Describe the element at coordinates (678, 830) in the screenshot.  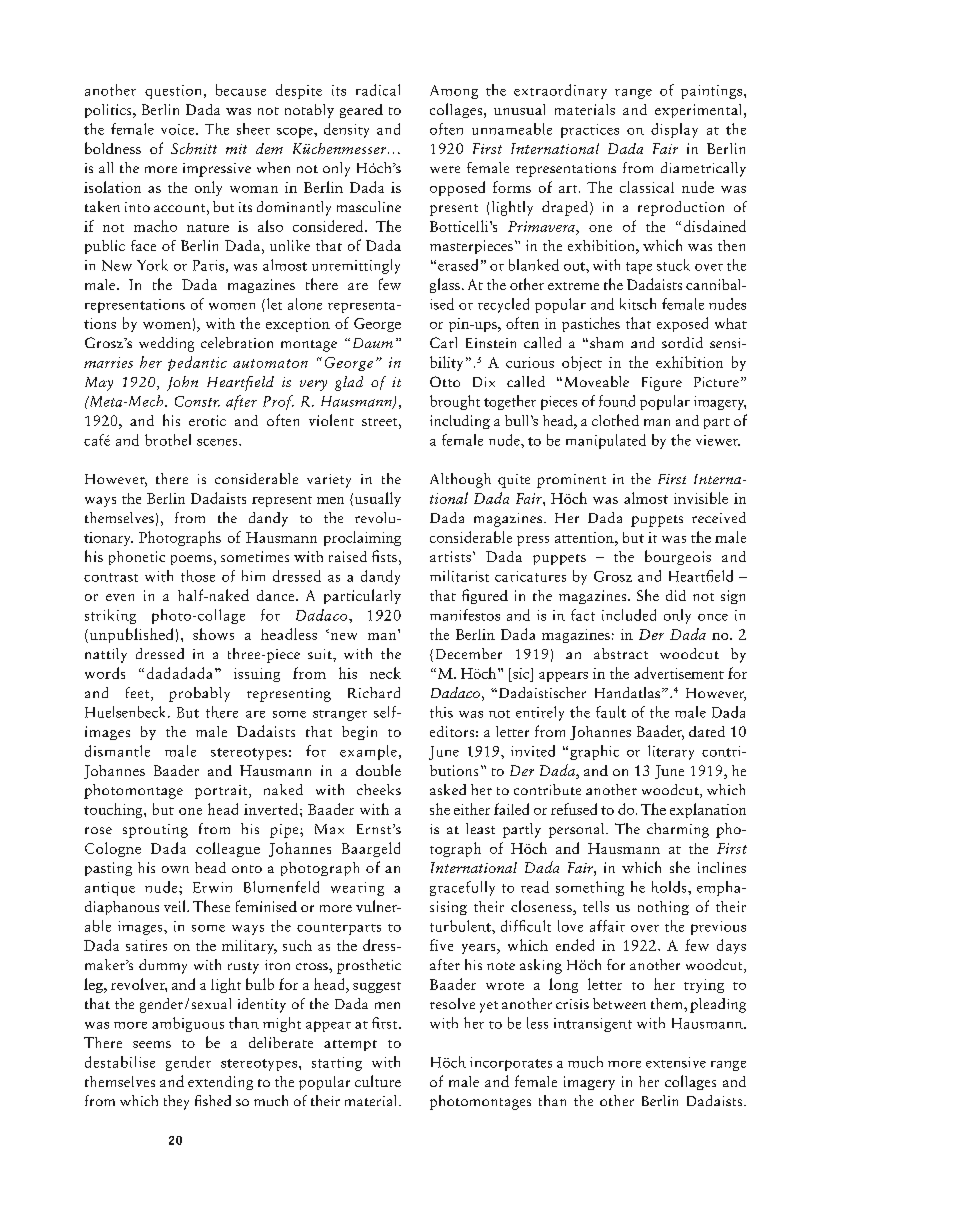
I see `charming` at that location.
